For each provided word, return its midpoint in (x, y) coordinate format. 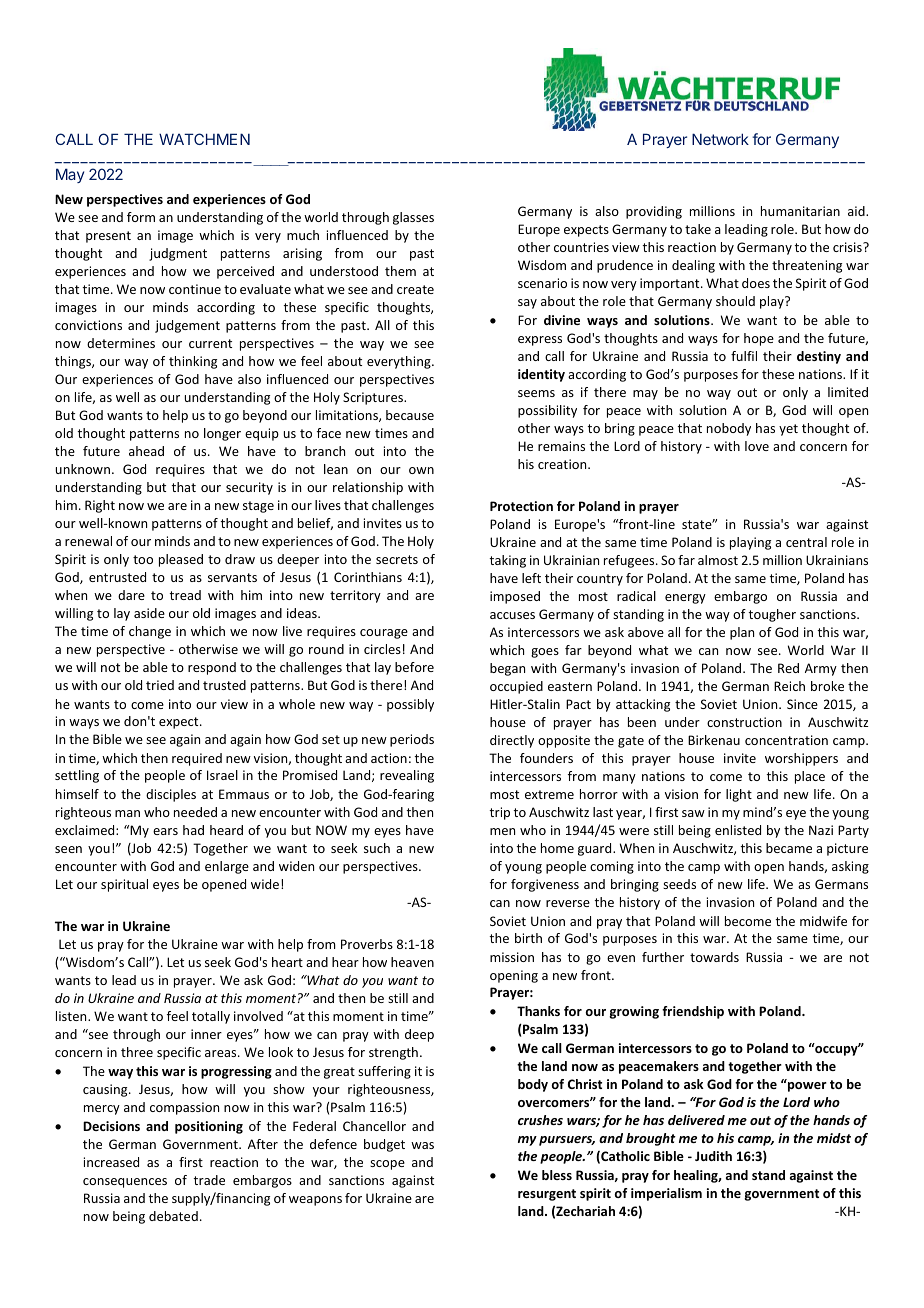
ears (165, 831)
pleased (181, 560)
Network (720, 139)
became (789, 848)
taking (508, 561)
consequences (125, 1183)
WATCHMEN (204, 139)
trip (500, 813)
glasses (413, 218)
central (806, 542)
